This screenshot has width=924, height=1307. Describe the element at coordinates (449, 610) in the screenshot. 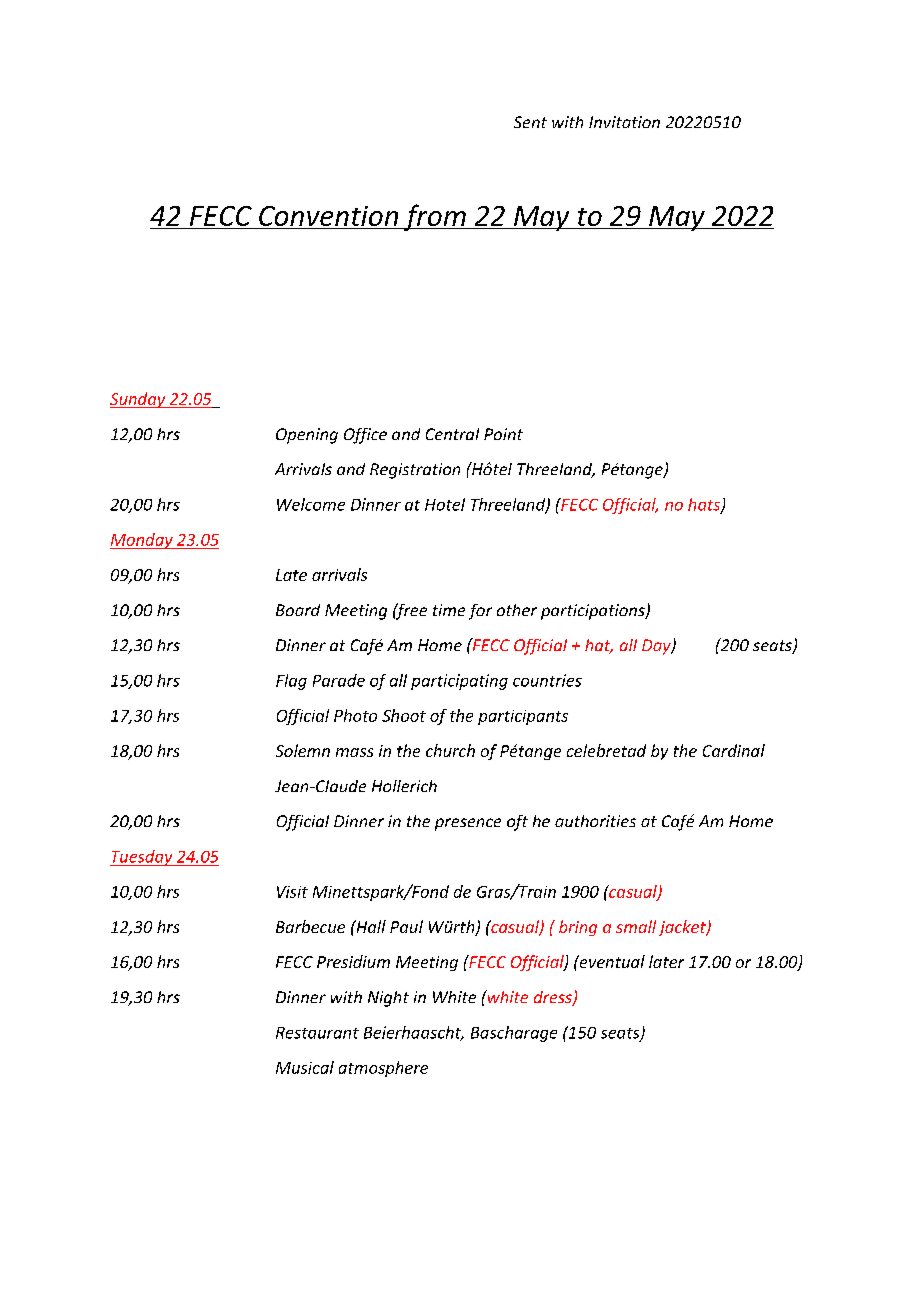

I see `time` at that location.
